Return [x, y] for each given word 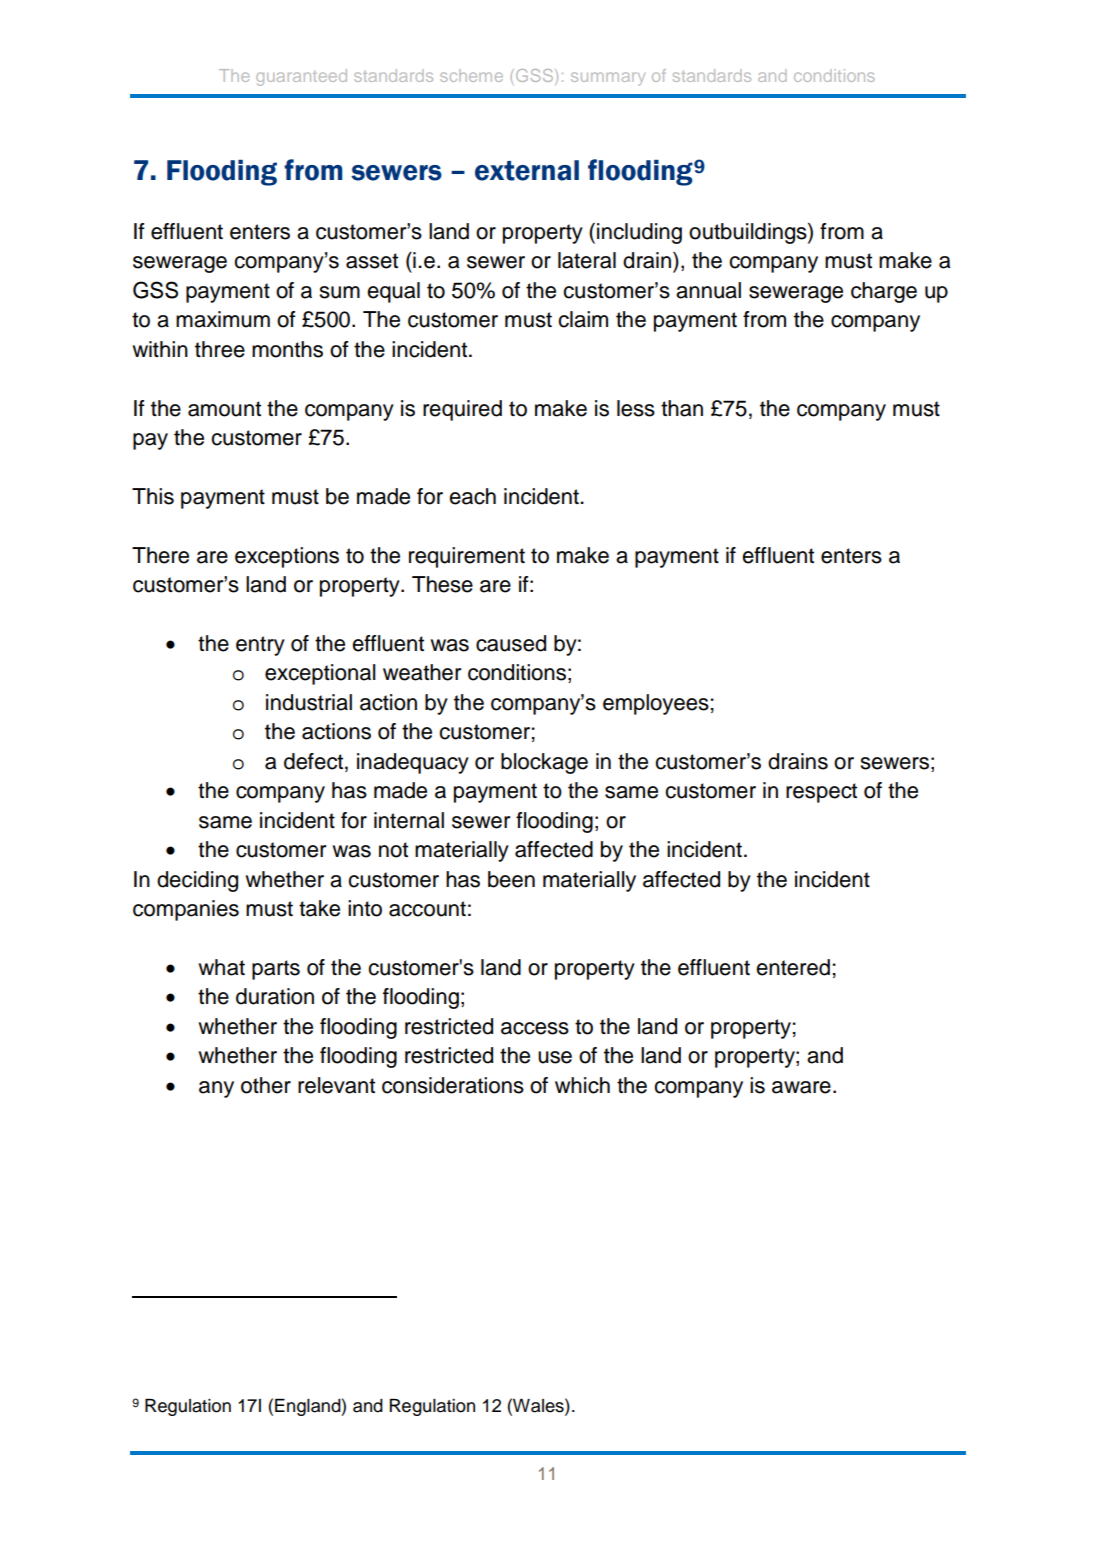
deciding [197, 881]
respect [821, 793]
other [266, 1085]
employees [656, 704]
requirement [467, 557]
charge [884, 292]
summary [608, 79]
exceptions [287, 557]
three [220, 349]
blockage [544, 763]
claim [583, 319]
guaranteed [301, 77]
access [535, 1028]
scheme [471, 75]
